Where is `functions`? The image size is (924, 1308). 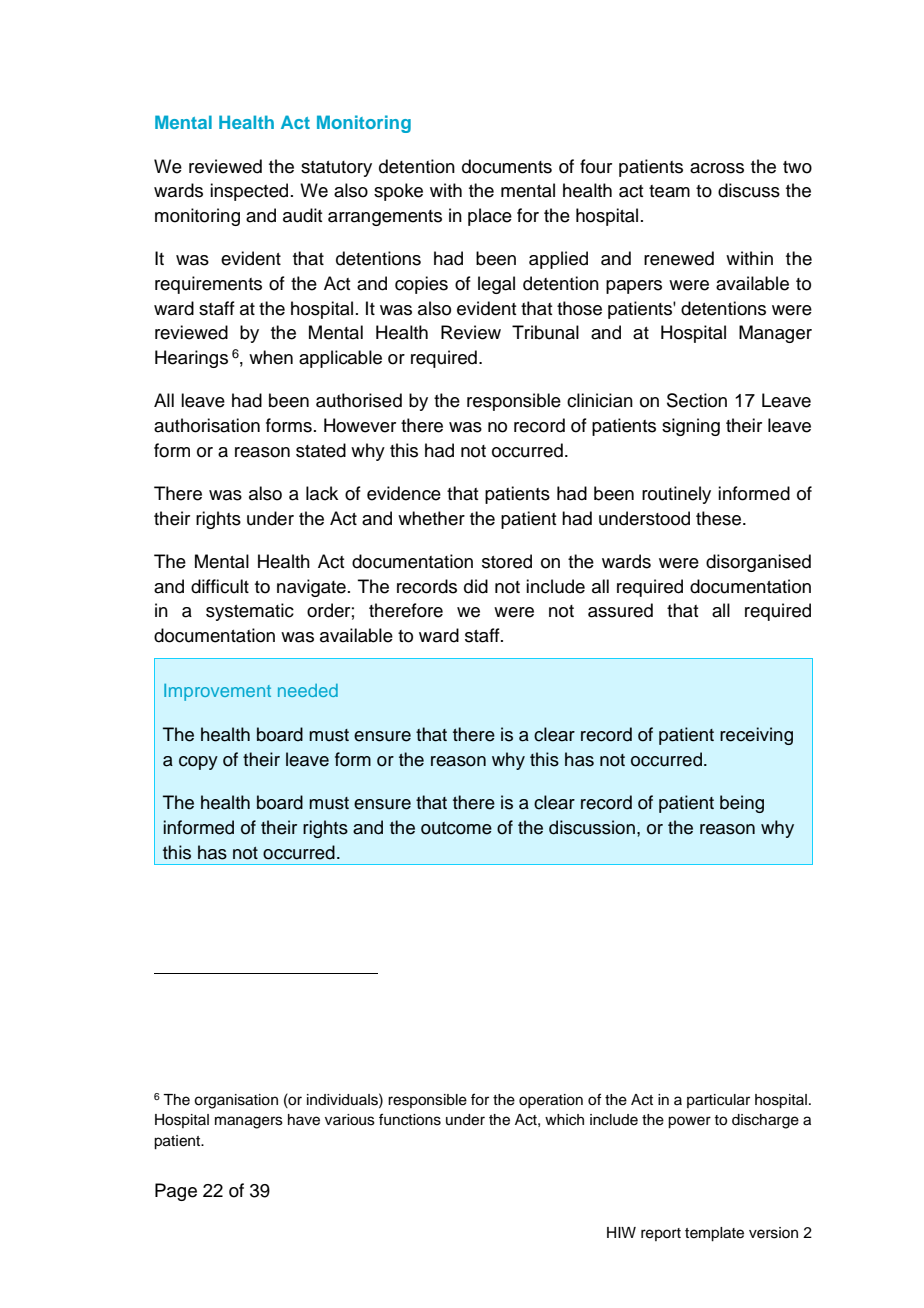 functions is located at coordinates (410, 1119).
